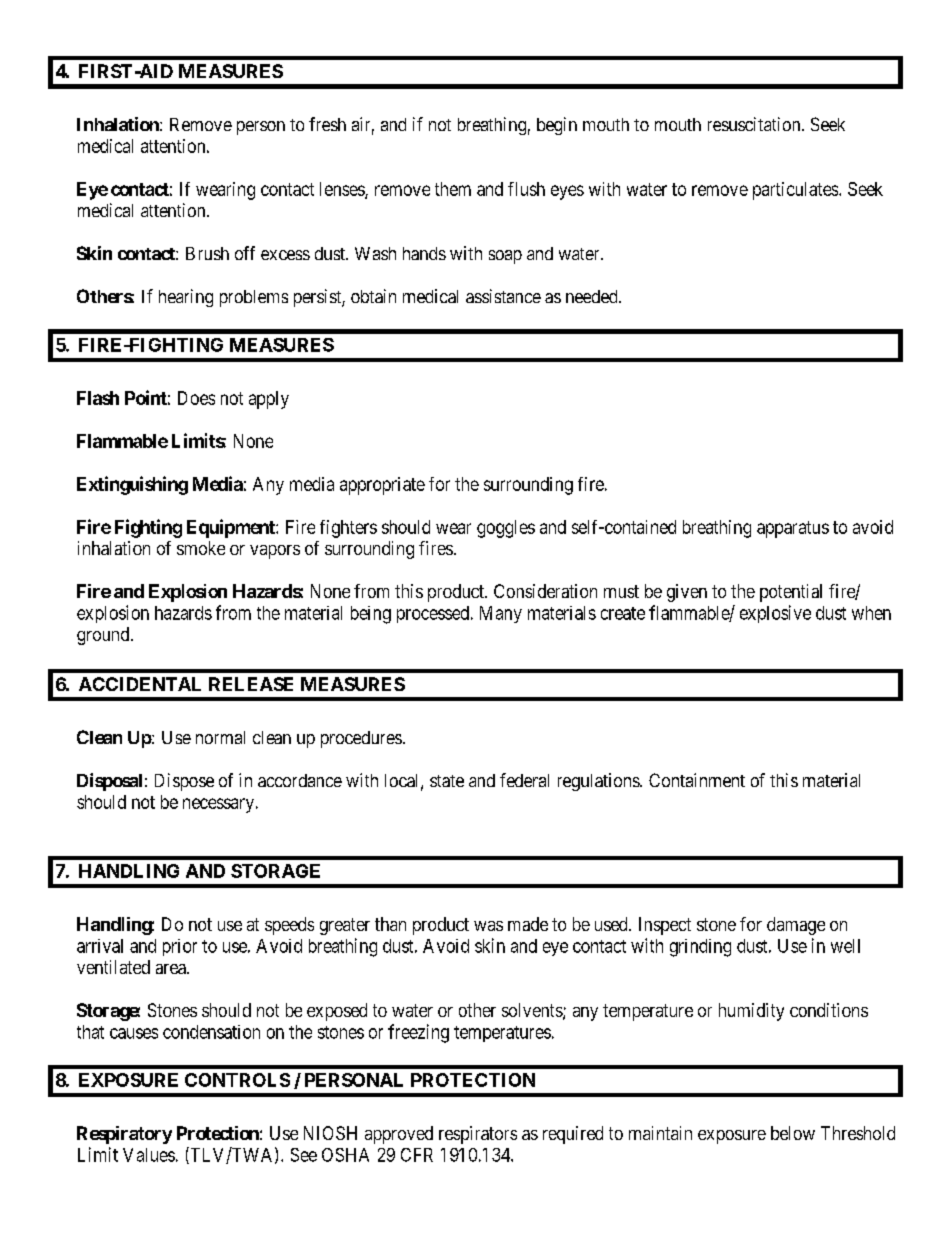  I want to click on Values, so click(149, 1155).
